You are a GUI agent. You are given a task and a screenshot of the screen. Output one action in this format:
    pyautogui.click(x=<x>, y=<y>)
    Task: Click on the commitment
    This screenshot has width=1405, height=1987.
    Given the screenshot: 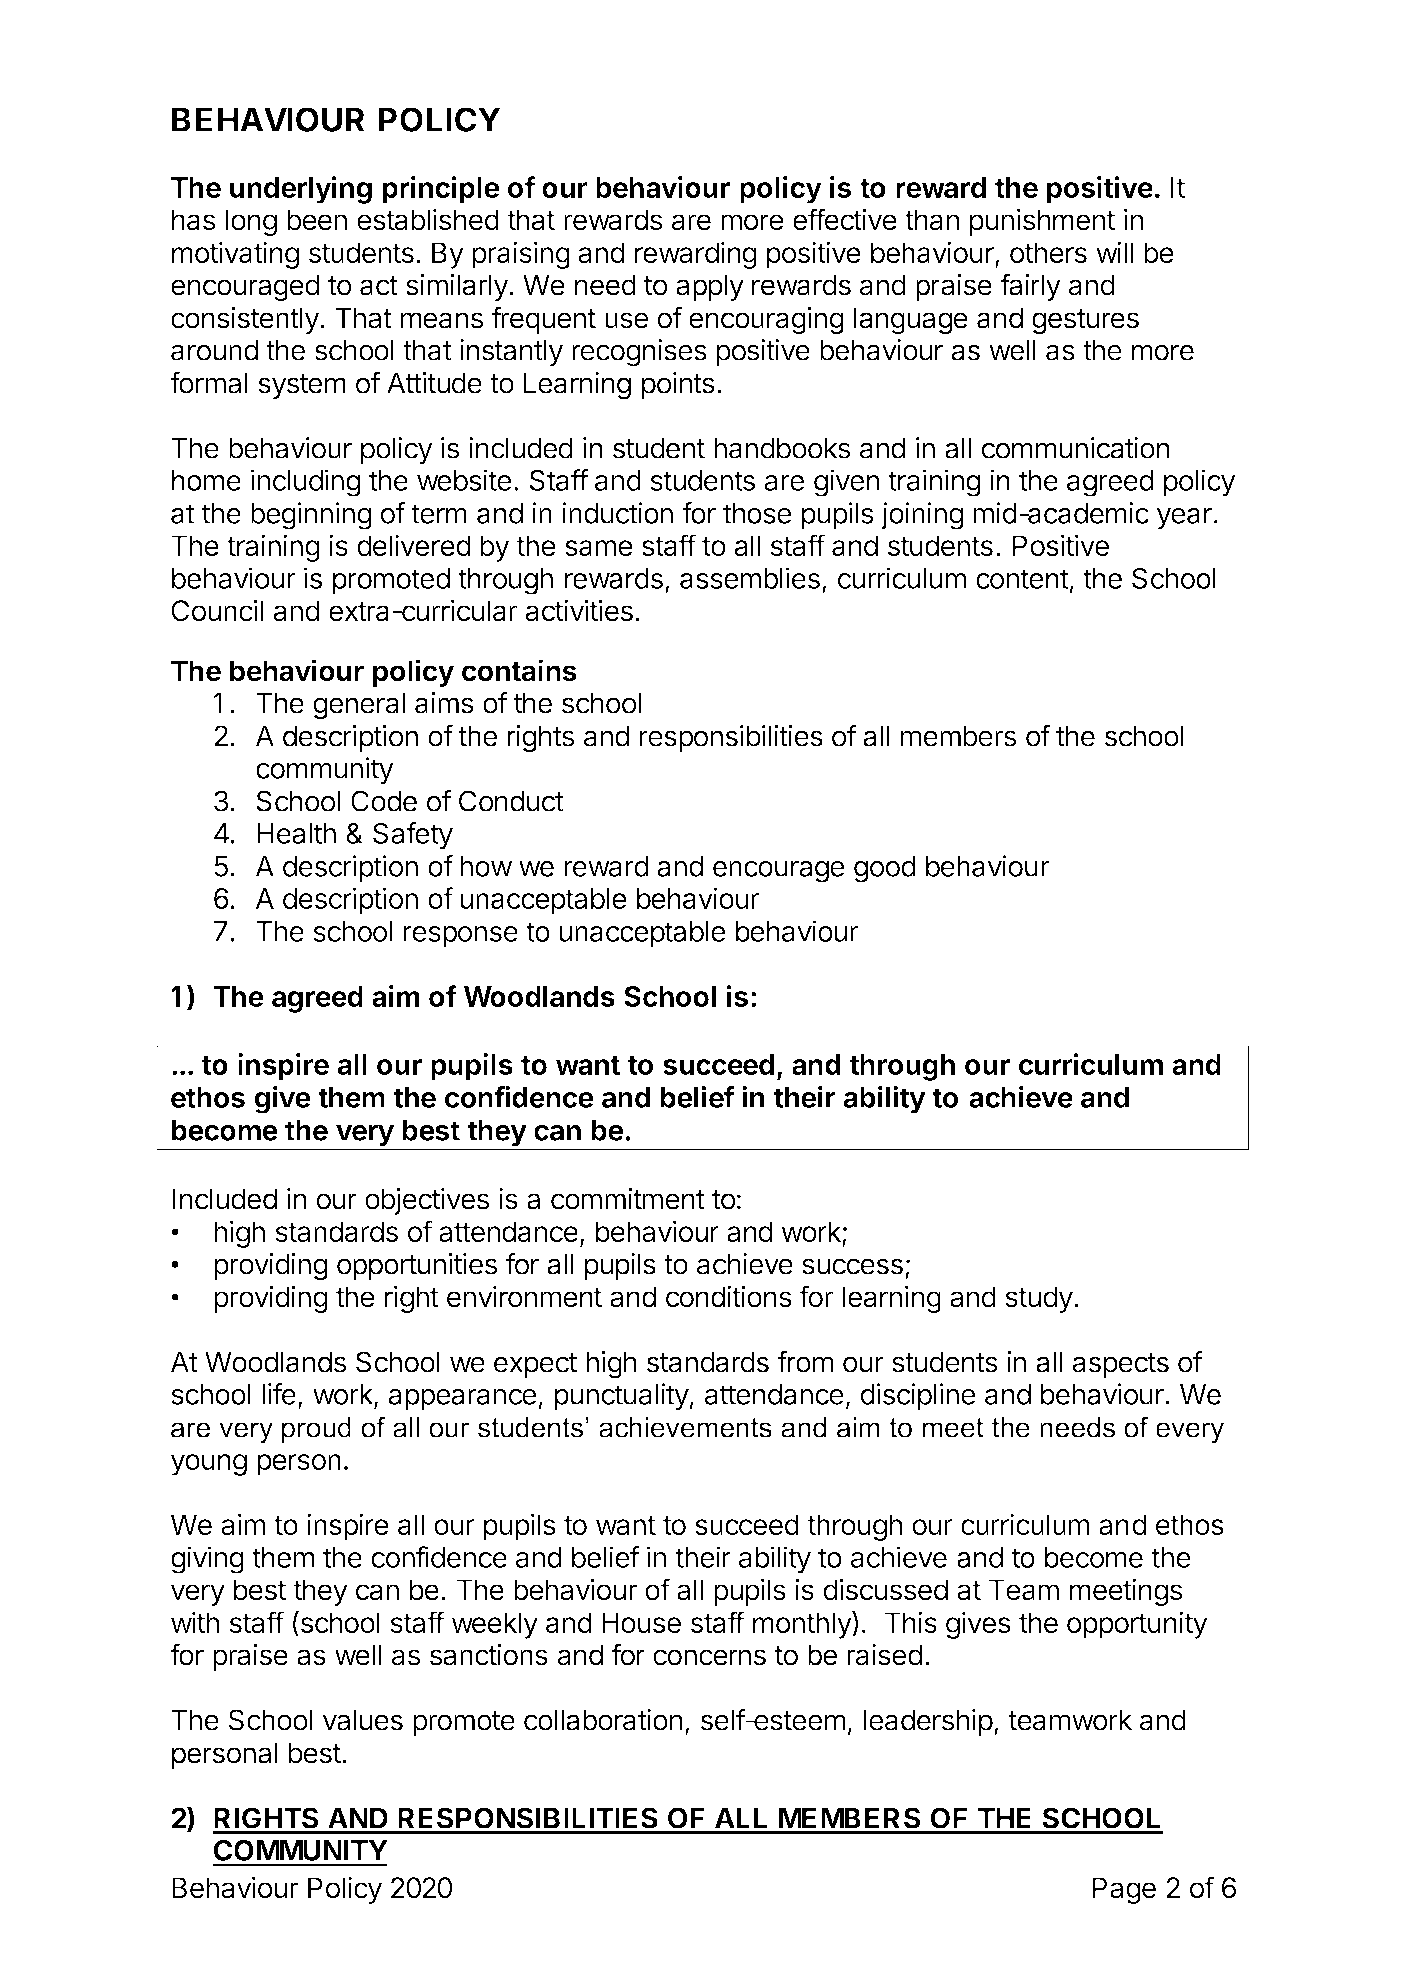 What is the action you would take?
    pyautogui.click(x=628, y=1199)
